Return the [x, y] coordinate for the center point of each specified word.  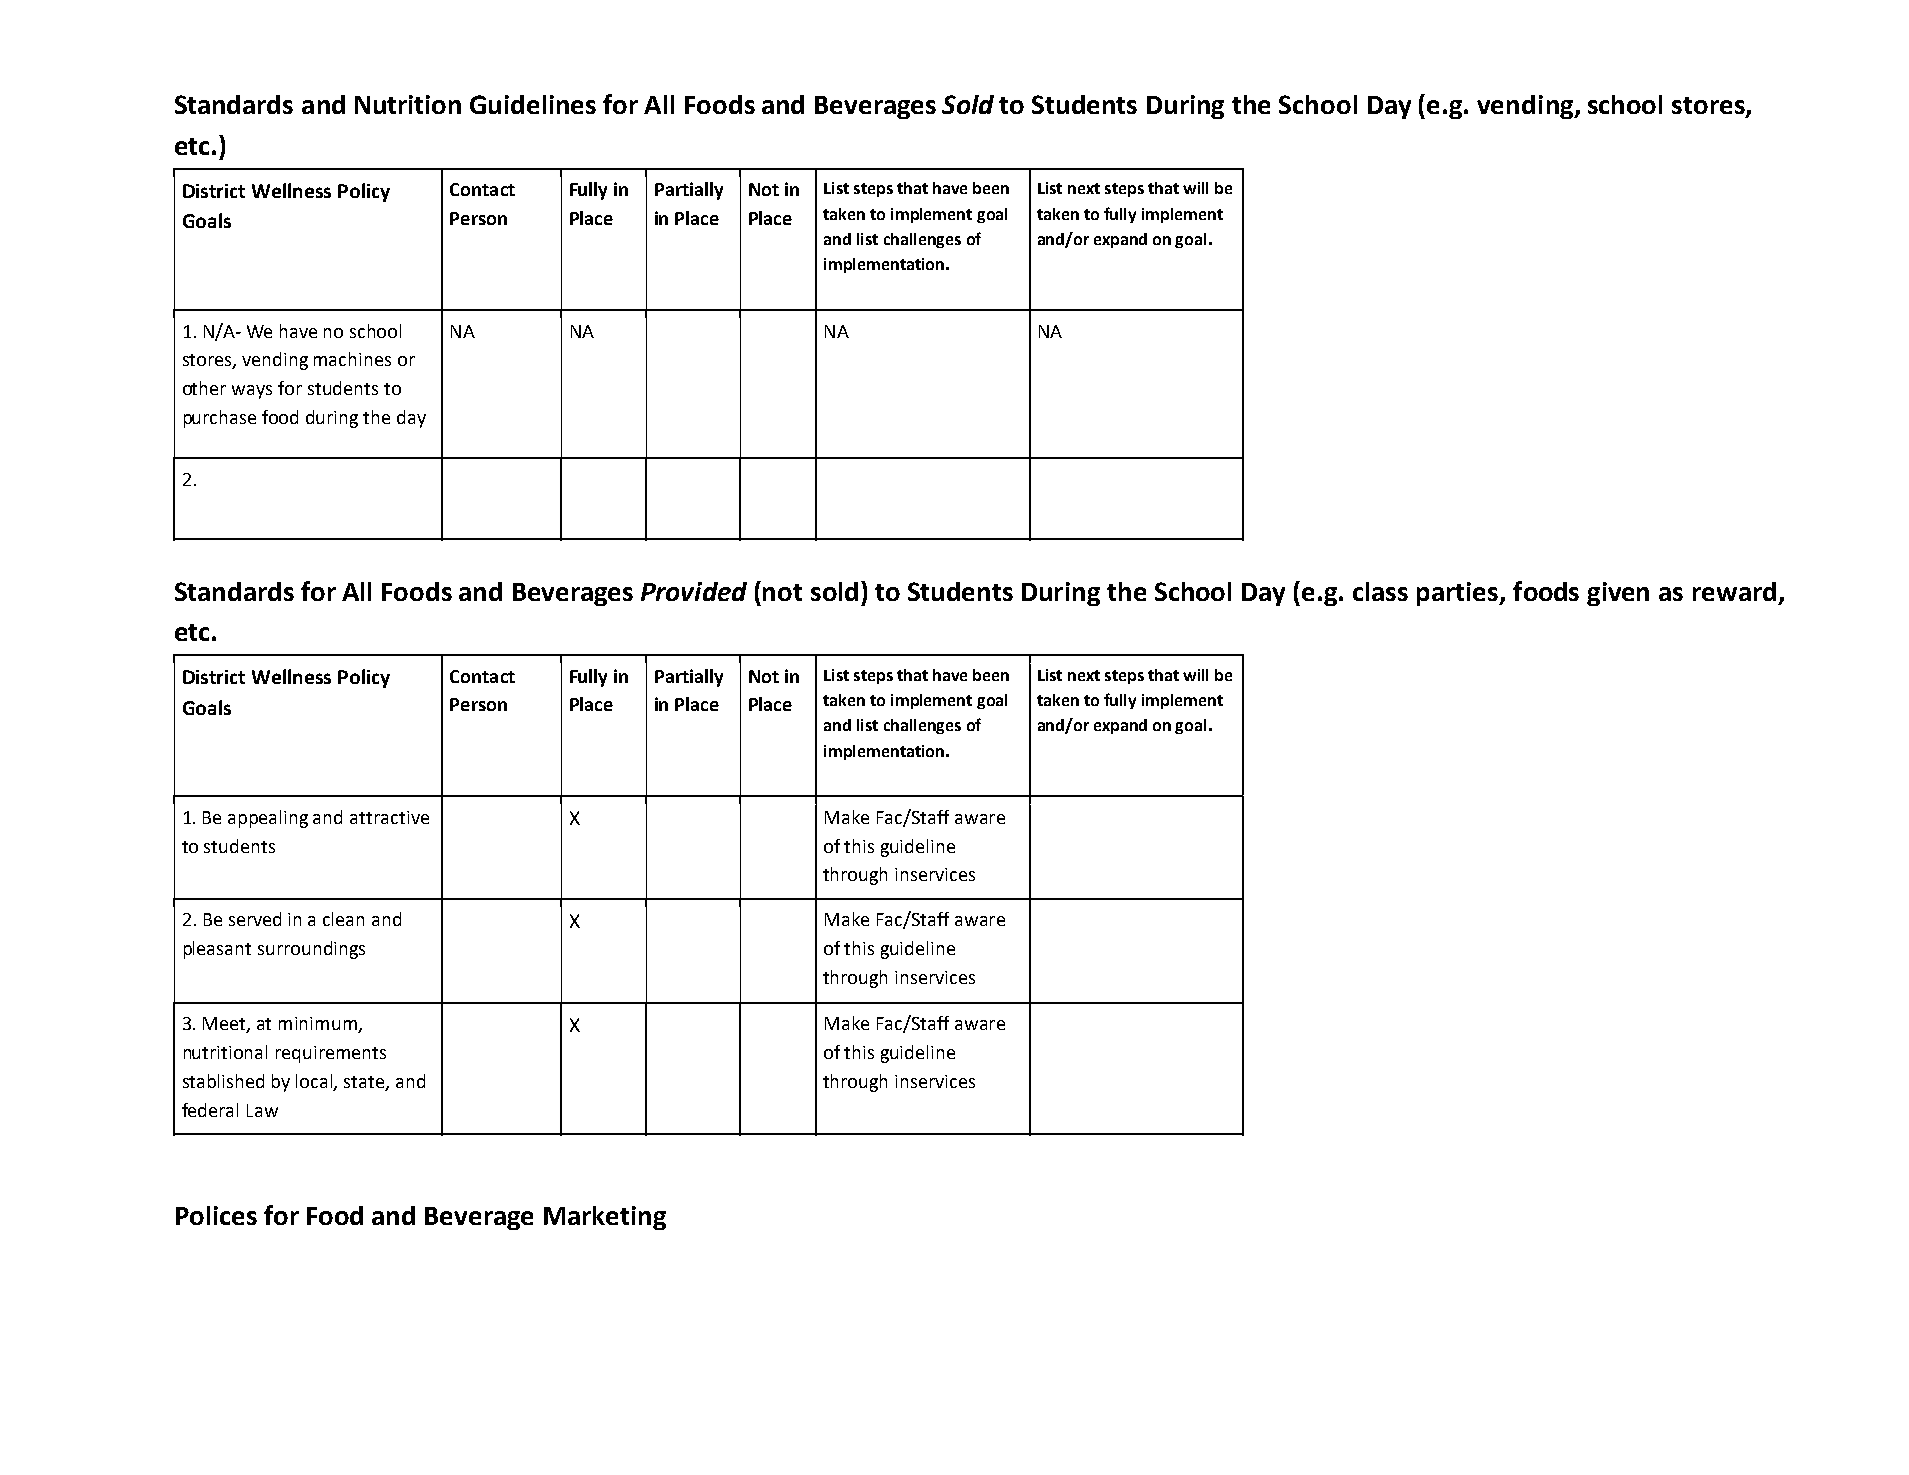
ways [252, 392]
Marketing [605, 1218]
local [315, 1082]
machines [352, 359]
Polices [216, 1215]
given [1618, 594]
